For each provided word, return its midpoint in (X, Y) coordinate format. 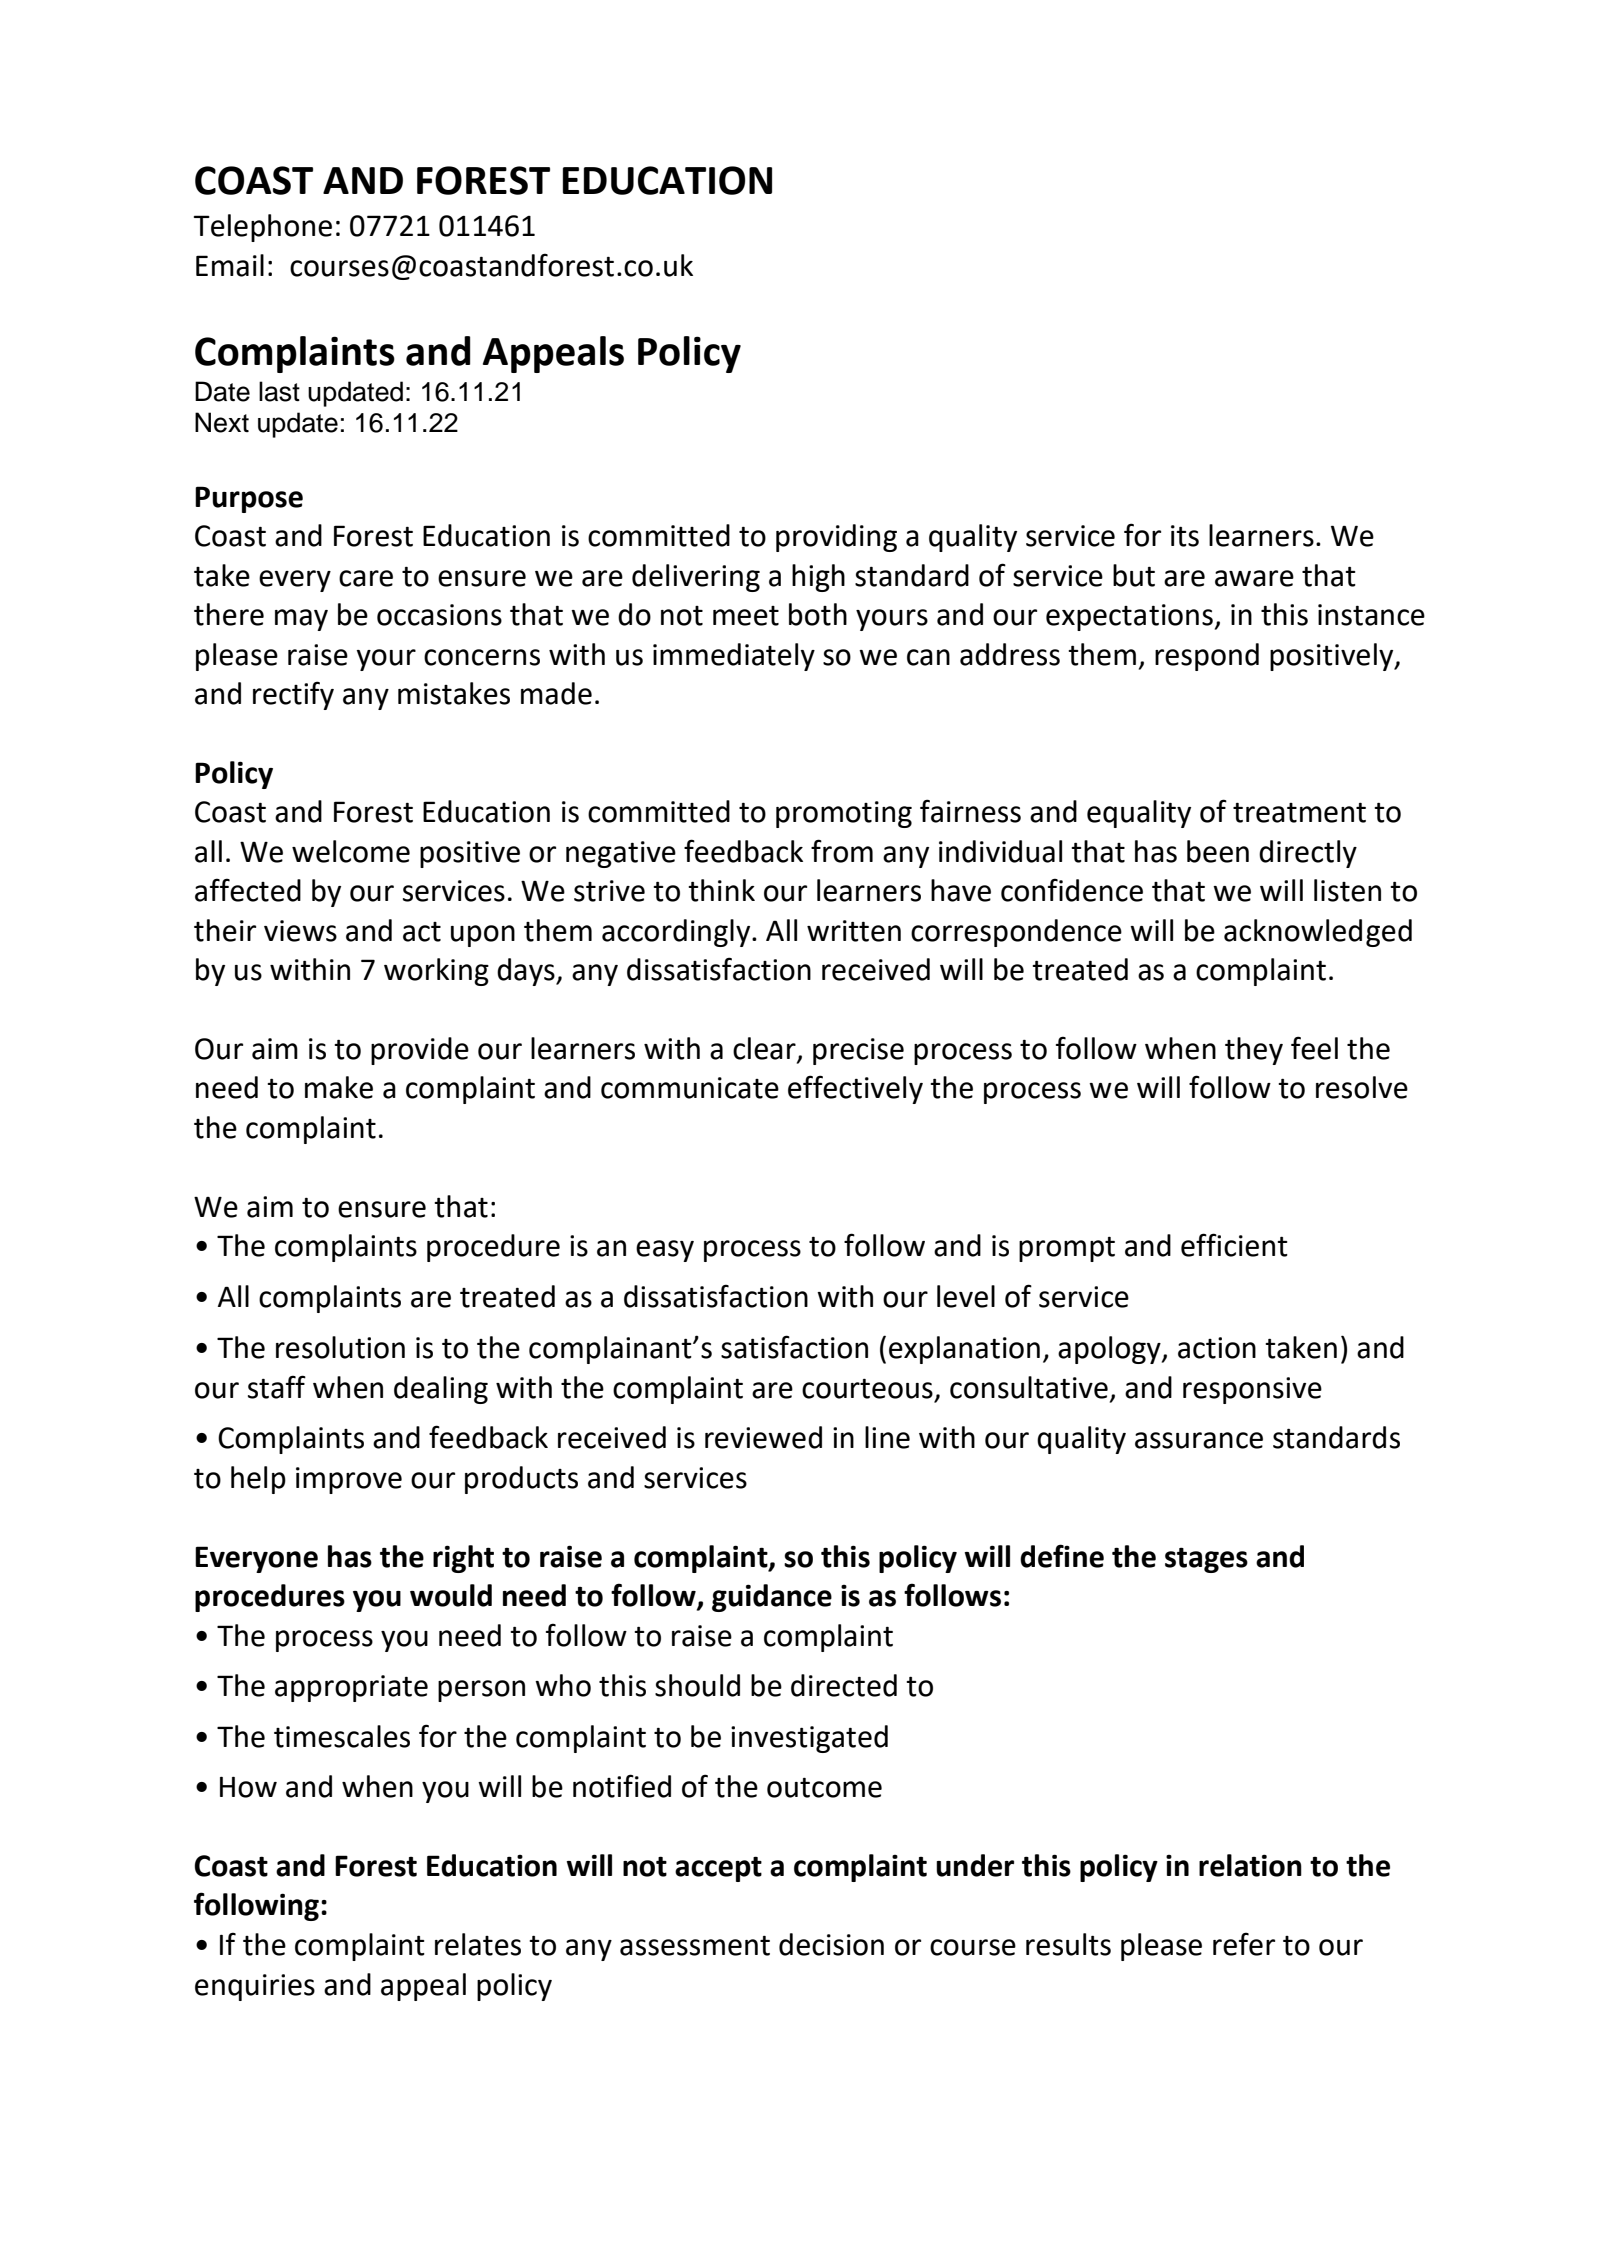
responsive (1252, 1390)
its (1185, 536)
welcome (351, 851)
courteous (867, 1389)
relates (478, 1944)
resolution (340, 1347)
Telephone (263, 228)
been (1218, 851)
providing (836, 538)
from (842, 851)
